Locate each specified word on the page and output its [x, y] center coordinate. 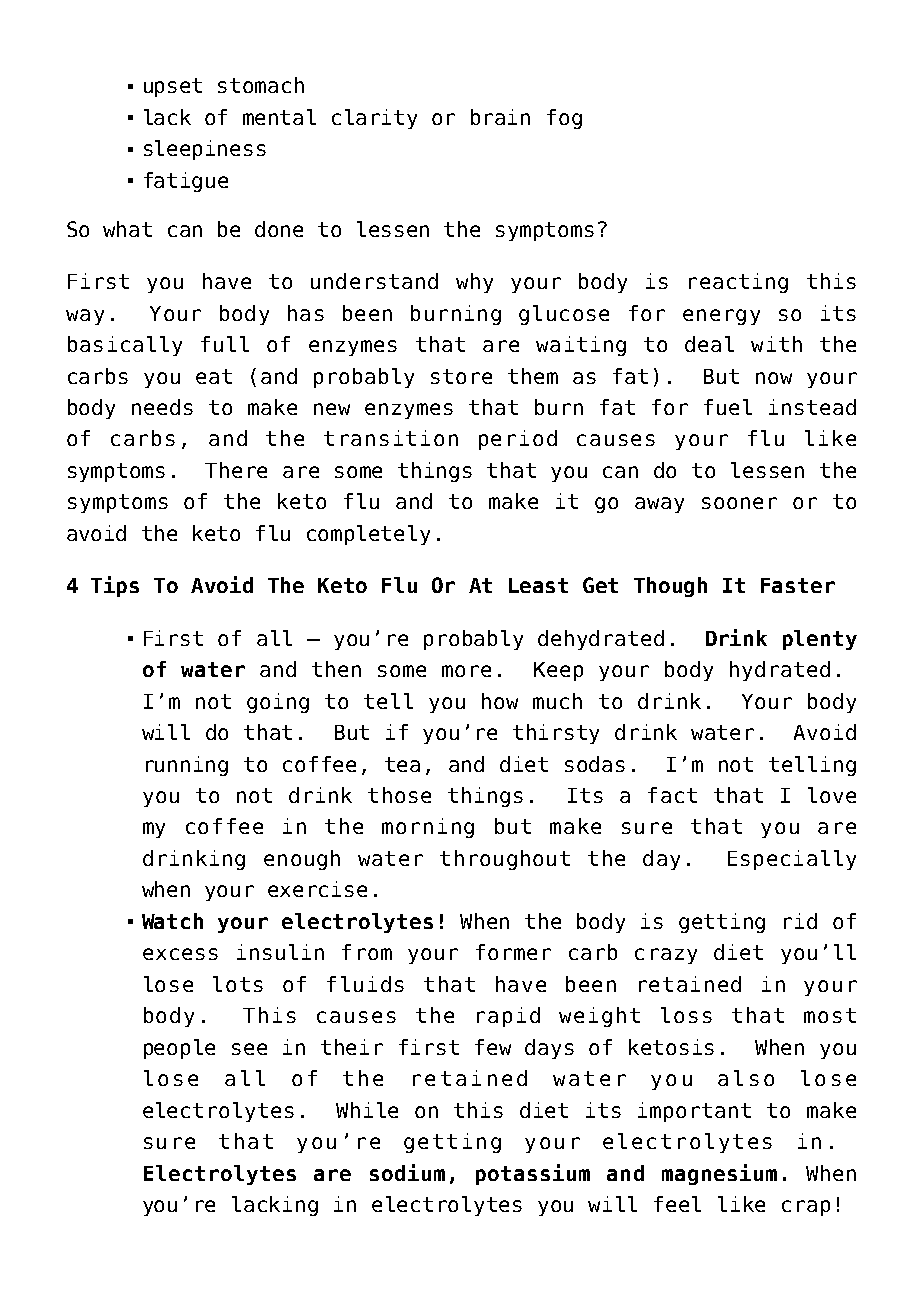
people [179, 1049]
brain [500, 117]
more [466, 671]
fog [564, 119]
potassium [533, 1174]
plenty [820, 640]
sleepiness [205, 150]
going [278, 703]
